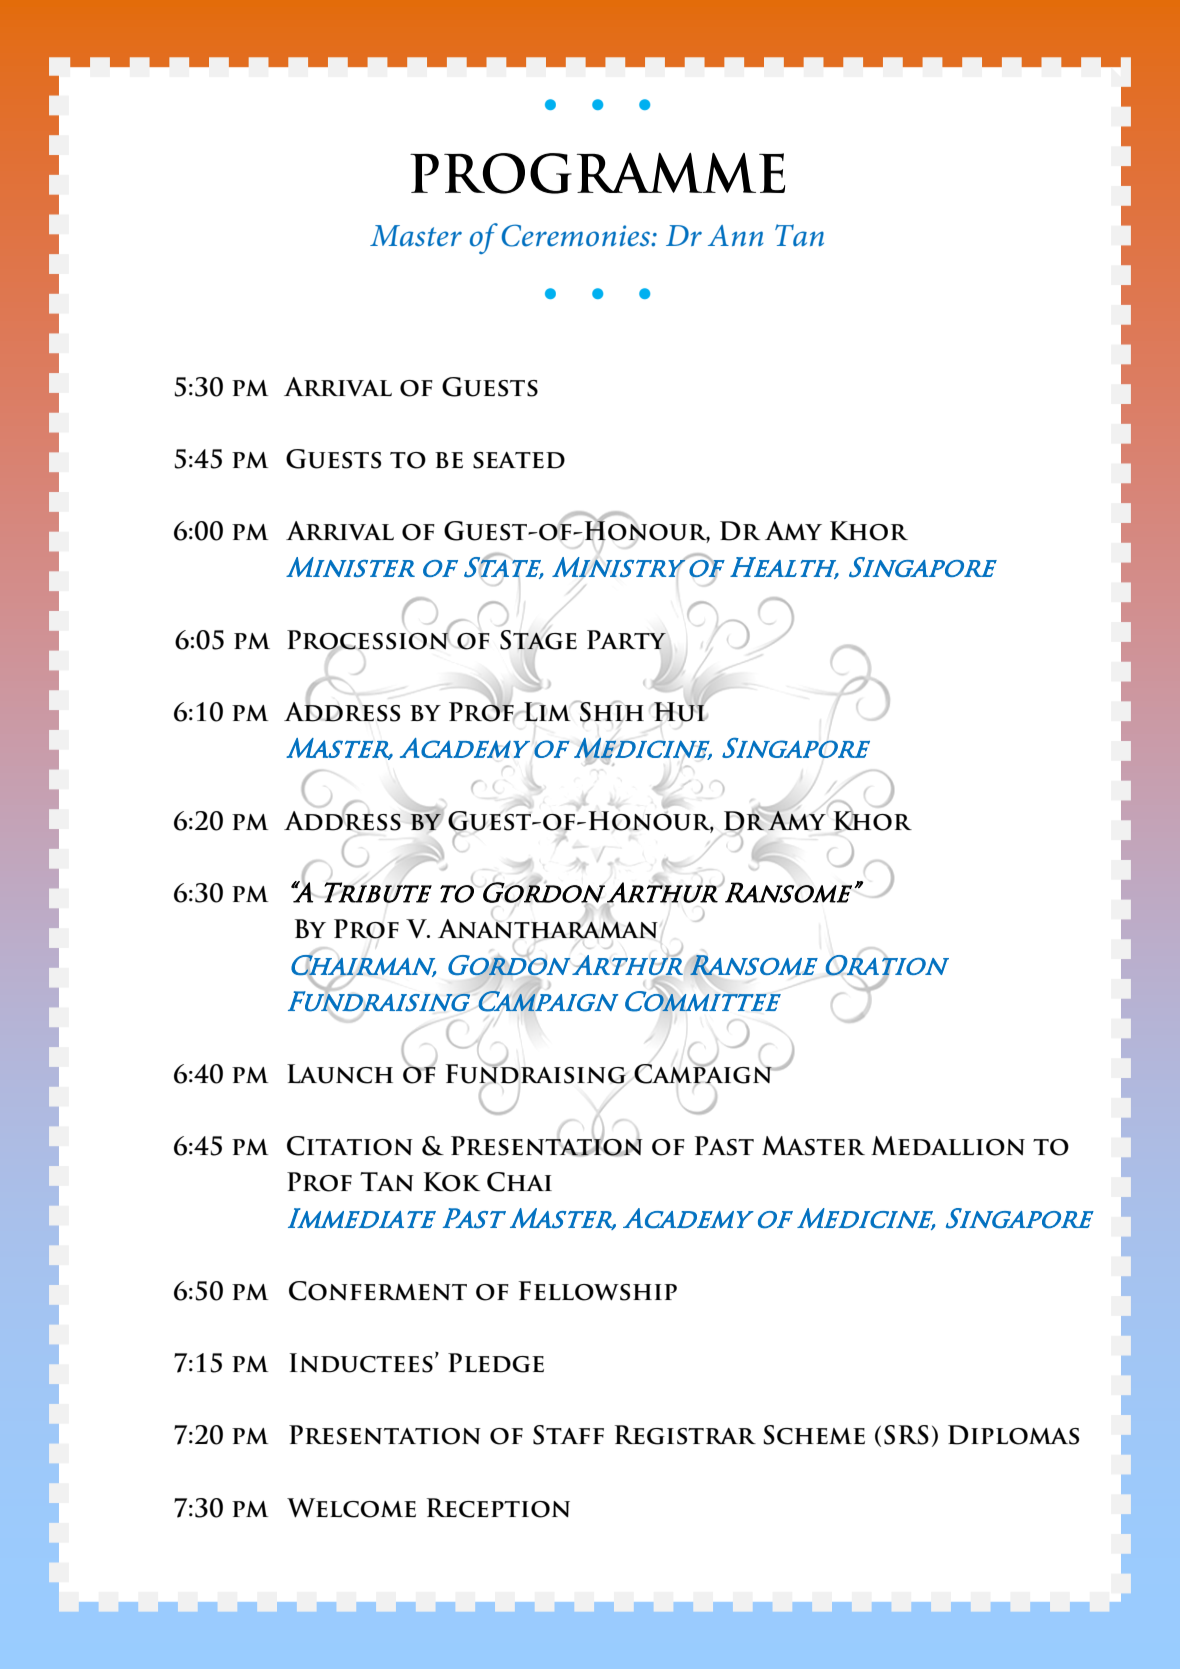  What do you see at coordinates (948, 1146) in the document?
I see `Medallion` at bounding box center [948, 1146].
